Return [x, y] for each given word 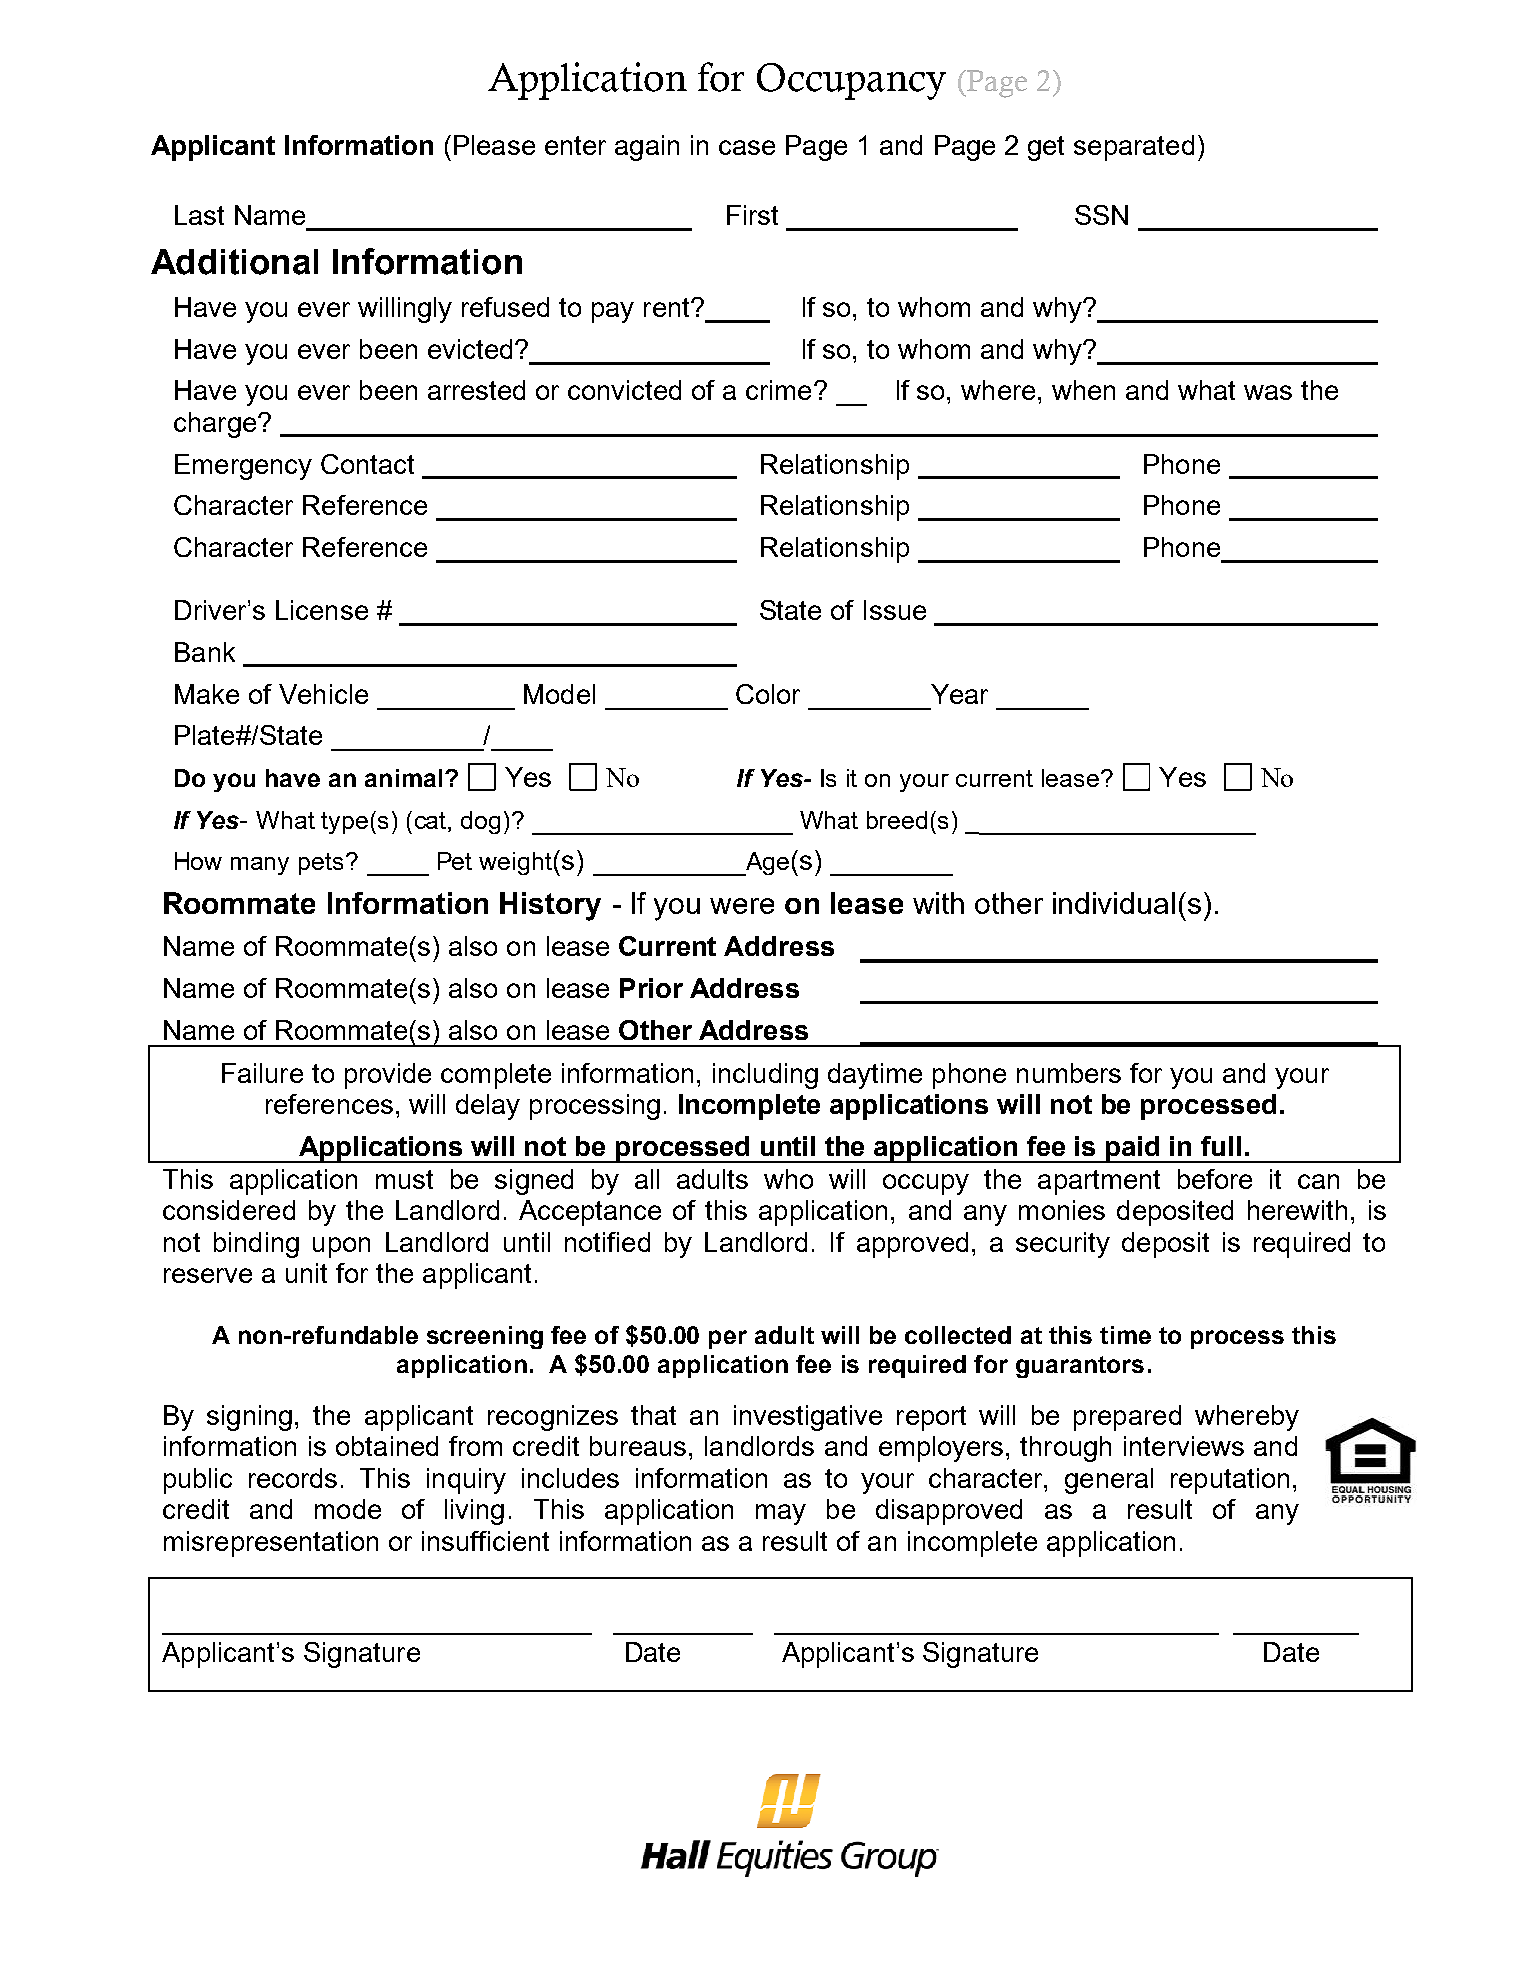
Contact [367, 464]
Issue [895, 610]
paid [1134, 1149]
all [647, 1179]
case [747, 147]
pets [323, 864]
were [742, 906]
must [404, 1179]
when [1083, 390]
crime [778, 390]
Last [199, 215]
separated [1134, 148]
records [293, 1478]
